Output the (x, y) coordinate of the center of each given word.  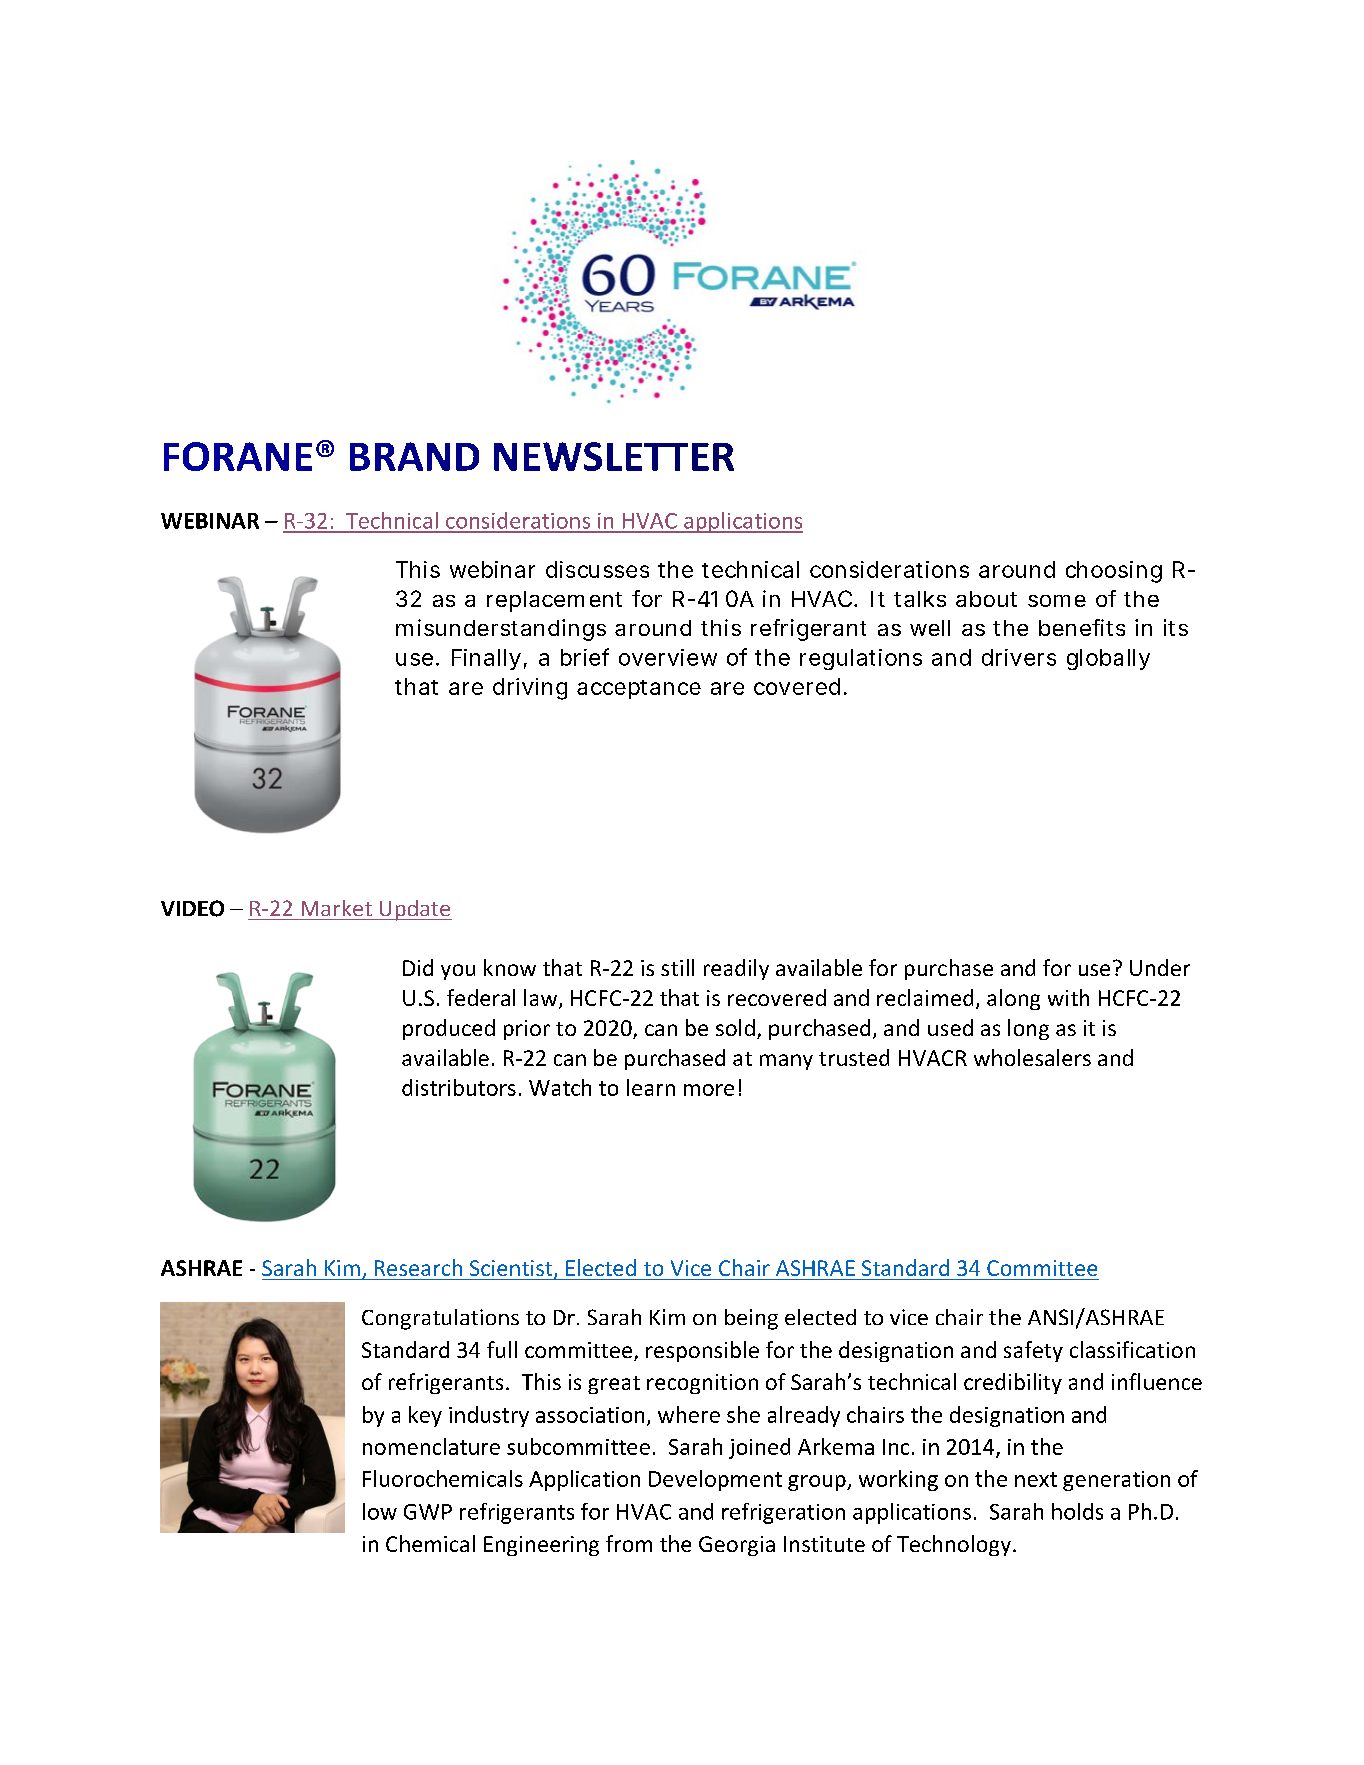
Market (337, 908)
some (1057, 601)
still (677, 967)
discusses (597, 569)
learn (651, 1087)
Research (418, 1267)
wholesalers (1032, 1057)
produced (449, 1029)
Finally (486, 659)
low (380, 1511)
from (629, 1543)
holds (1077, 1511)
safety (1033, 1351)
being (751, 1319)
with (1068, 997)
